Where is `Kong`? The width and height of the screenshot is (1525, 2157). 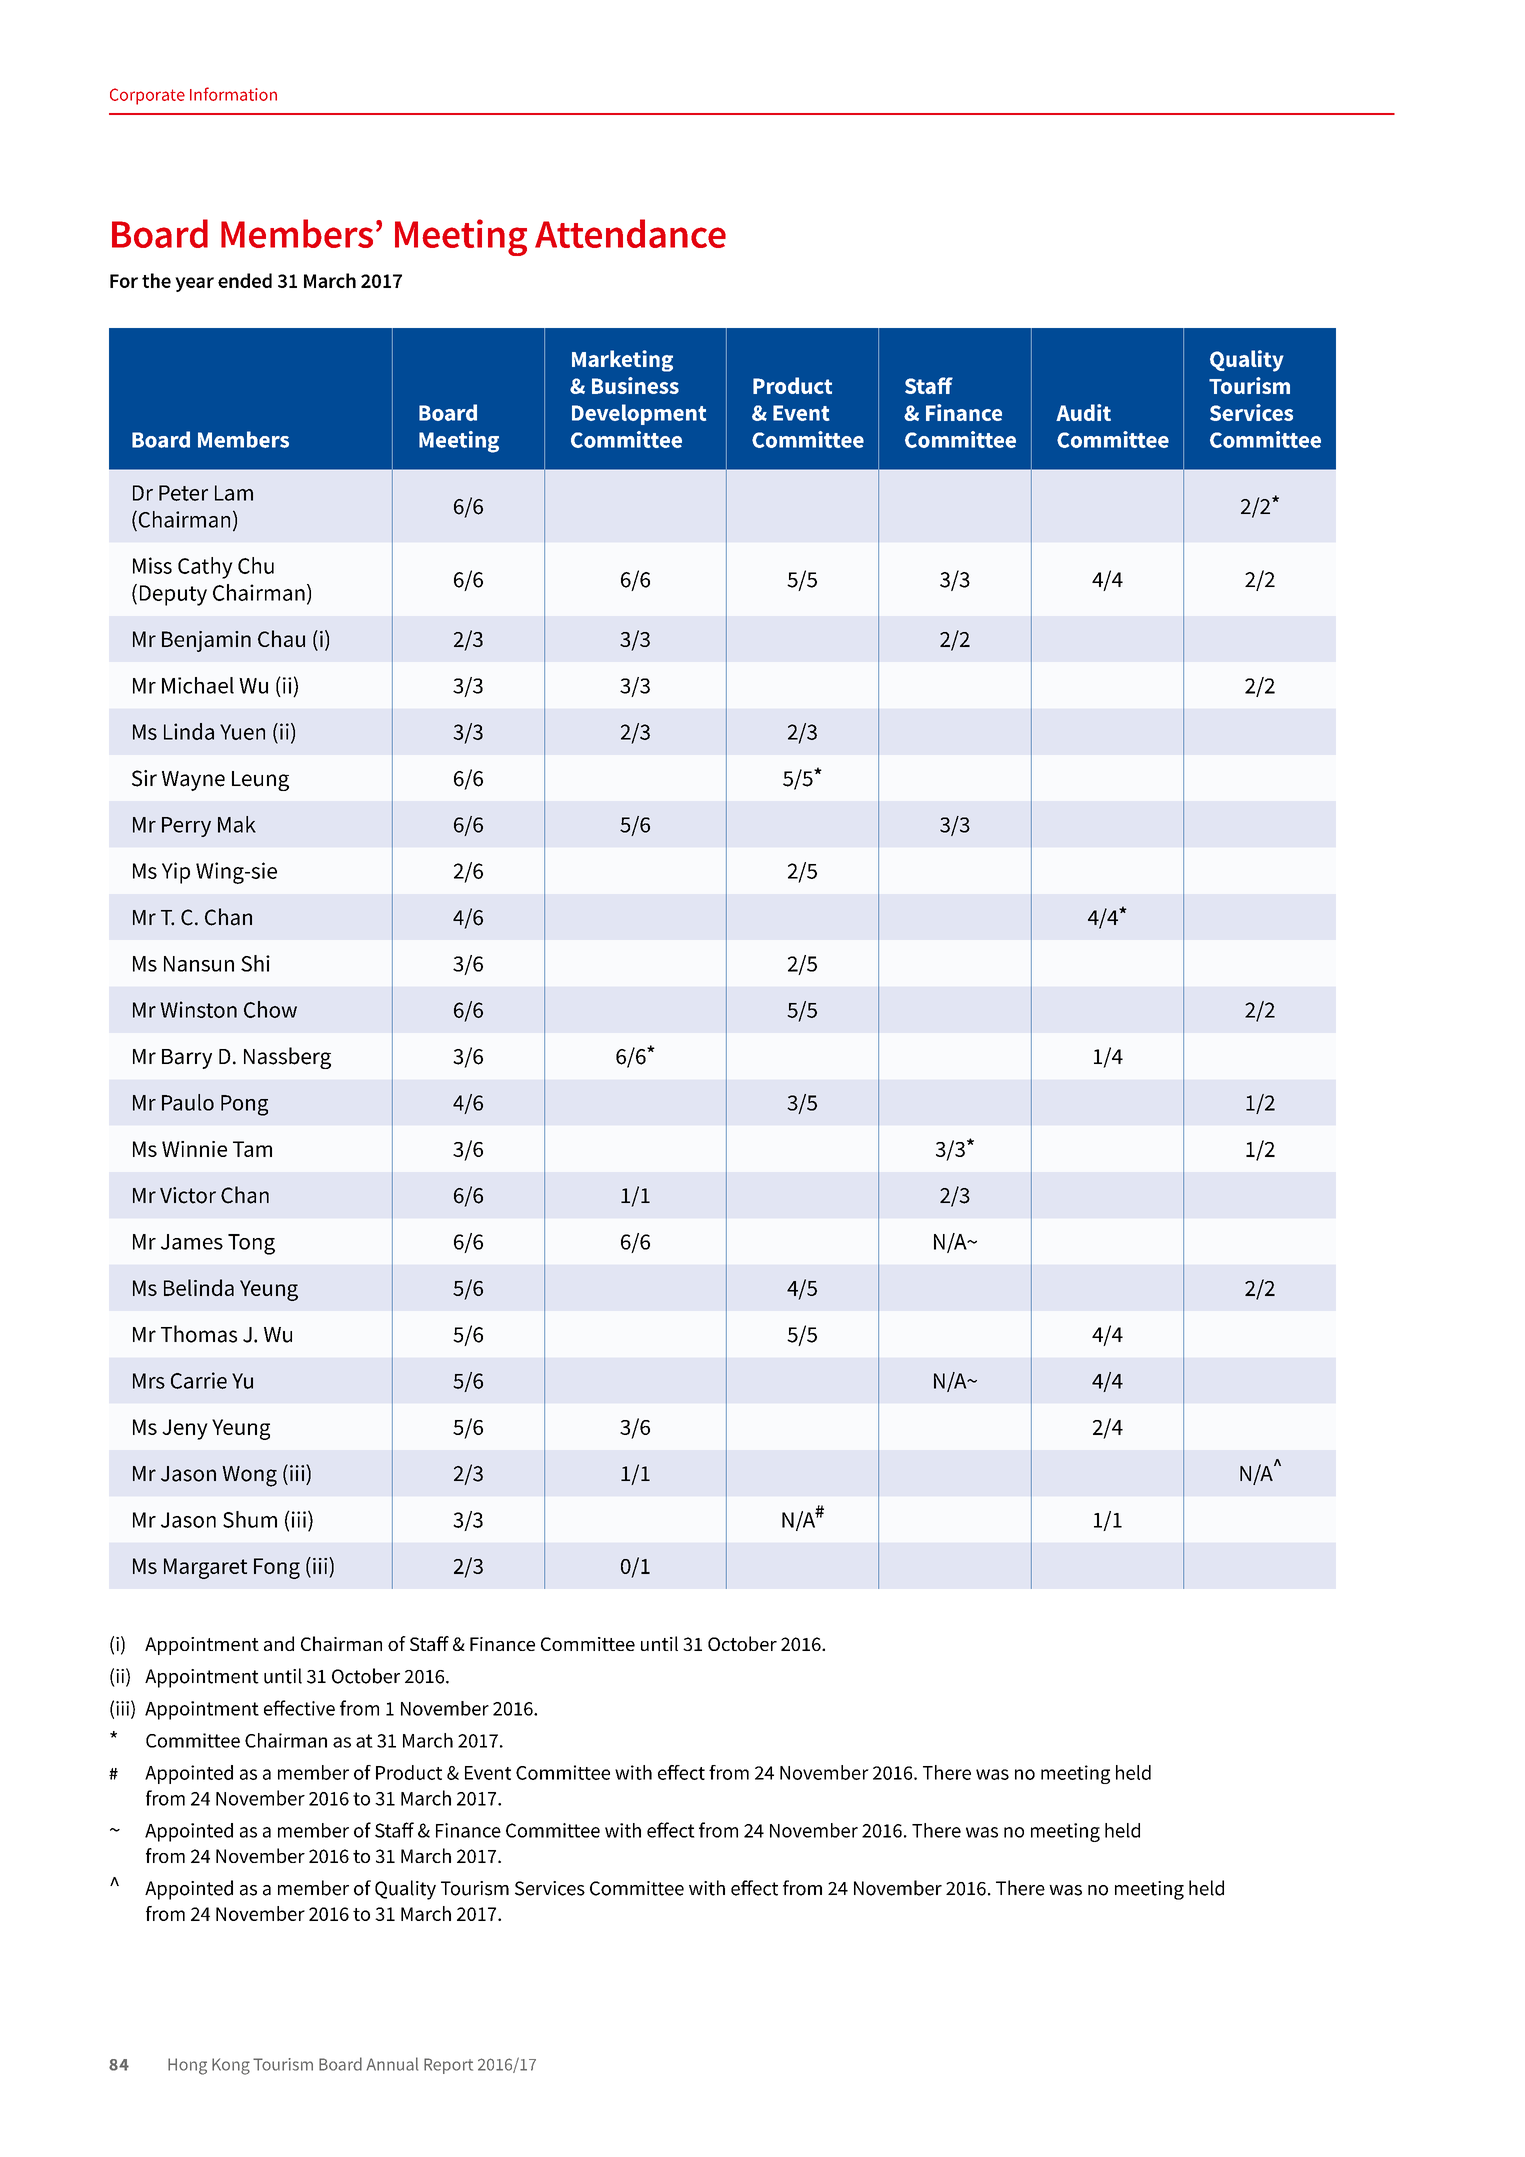 Kong is located at coordinates (231, 2066).
